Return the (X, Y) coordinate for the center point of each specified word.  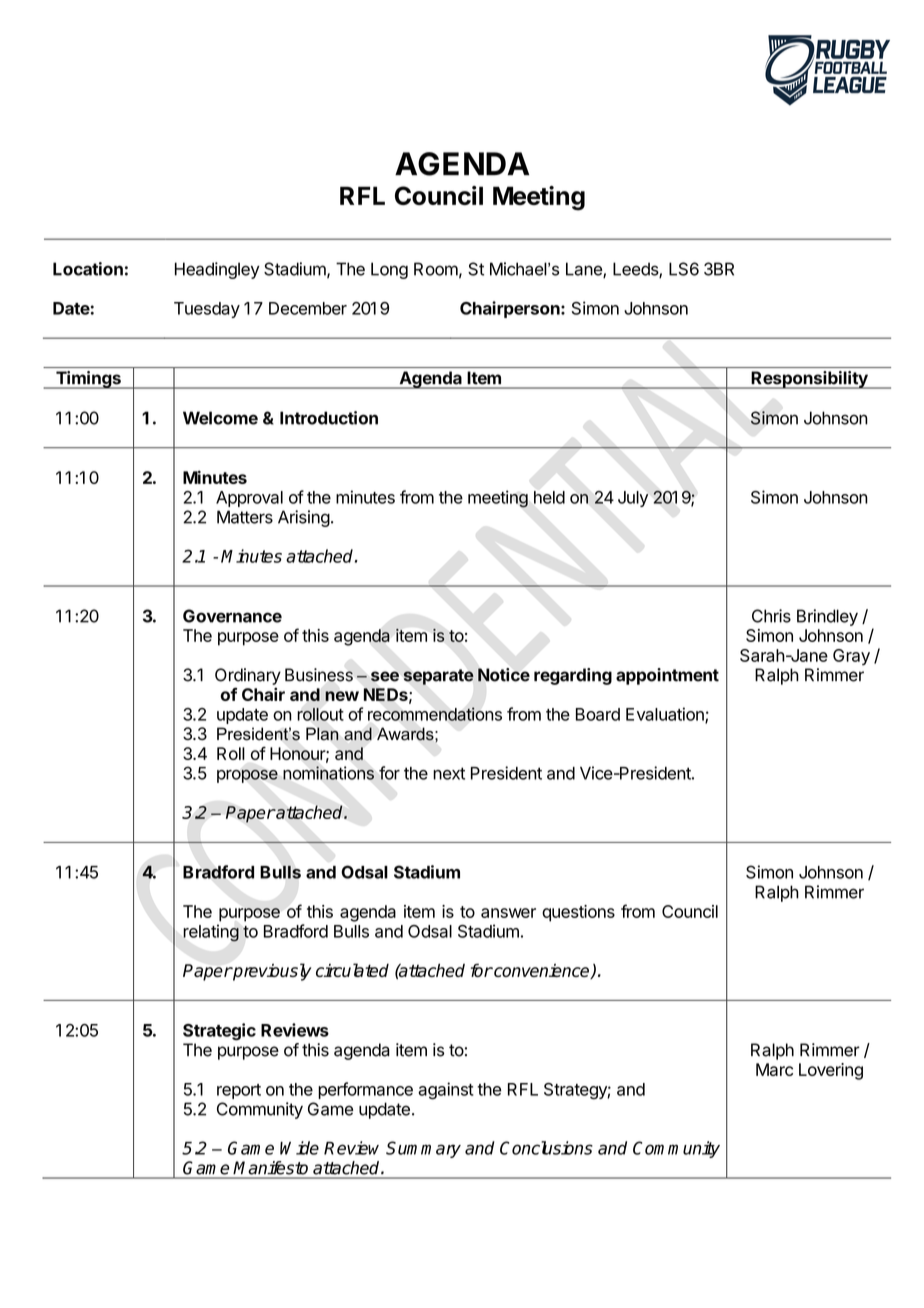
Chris (771, 616)
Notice (504, 675)
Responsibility (809, 380)
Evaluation (666, 715)
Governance (232, 616)
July (633, 499)
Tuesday (207, 310)
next (449, 773)
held (549, 497)
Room (436, 269)
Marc (774, 1069)
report (239, 1091)
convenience (542, 971)
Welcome (220, 418)
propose (247, 776)
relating (211, 933)
